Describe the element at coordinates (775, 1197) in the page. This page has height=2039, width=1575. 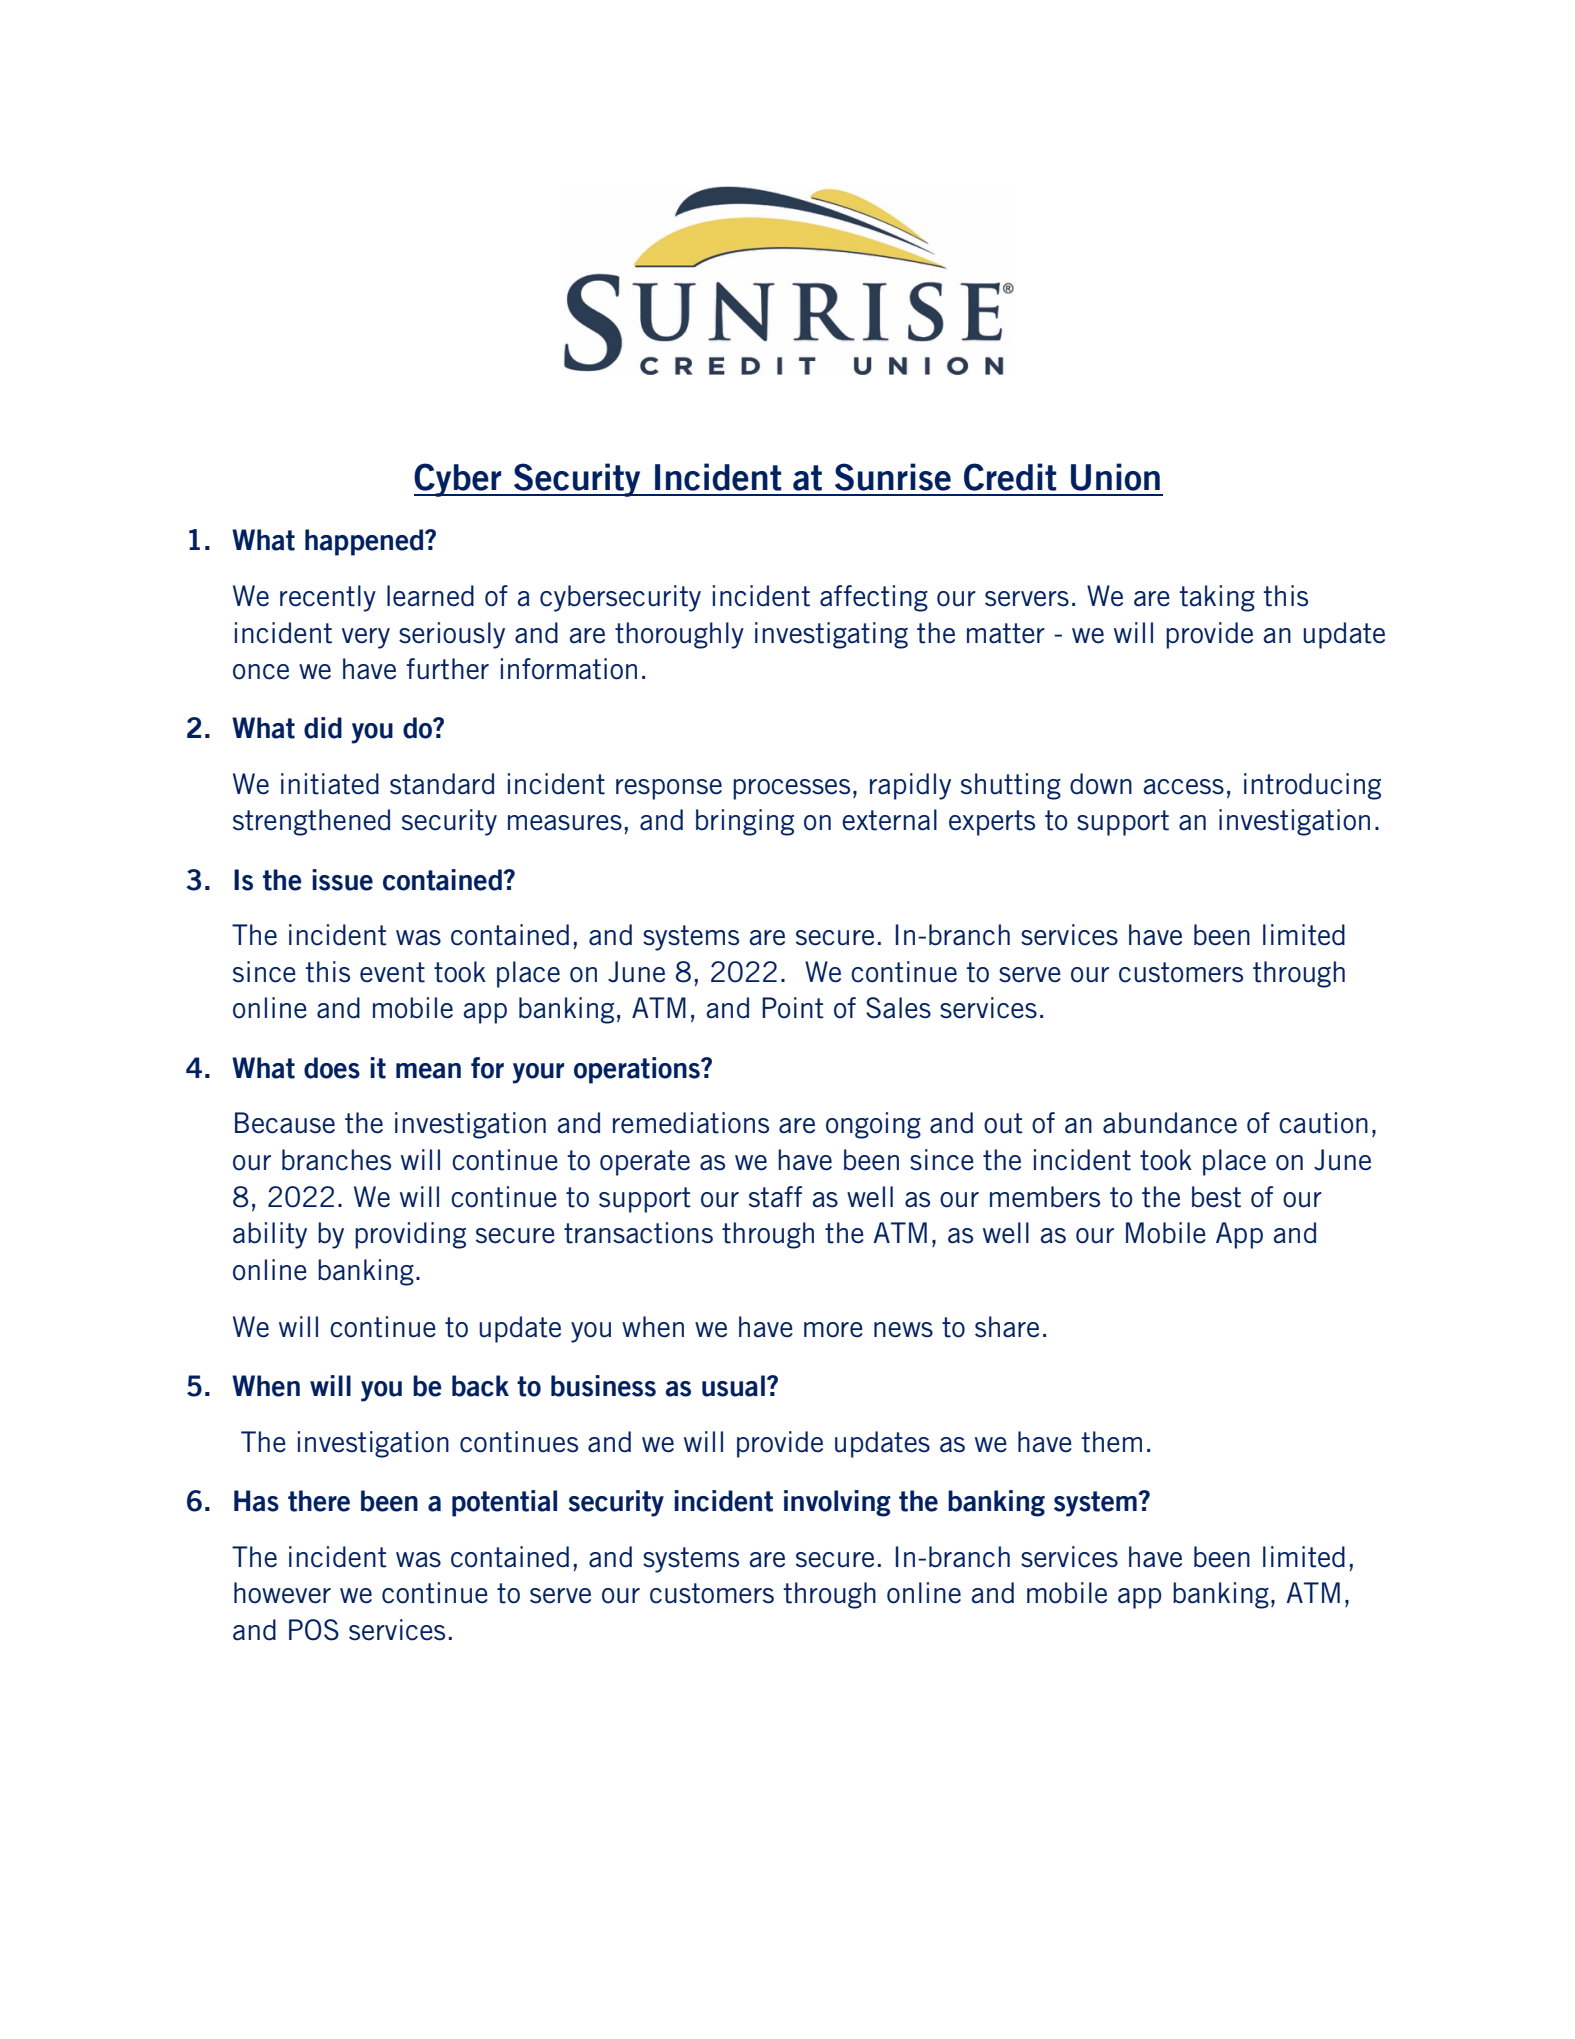
I see `staff` at that location.
